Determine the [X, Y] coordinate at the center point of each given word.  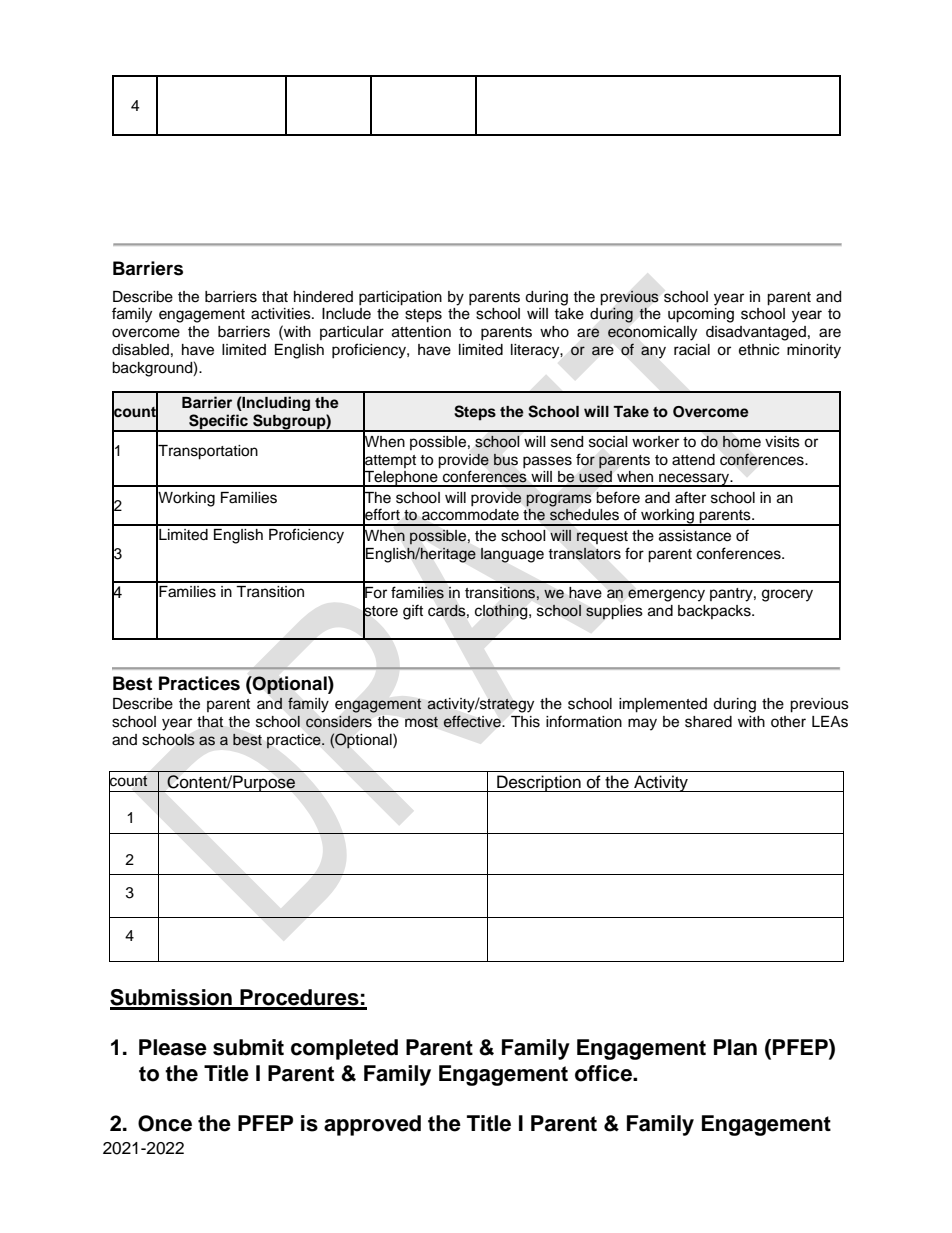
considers [339, 722]
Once [165, 1123]
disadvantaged [756, 333]
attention [421, 332]
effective [473, 721]
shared [708, 722]
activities [282, 314]
